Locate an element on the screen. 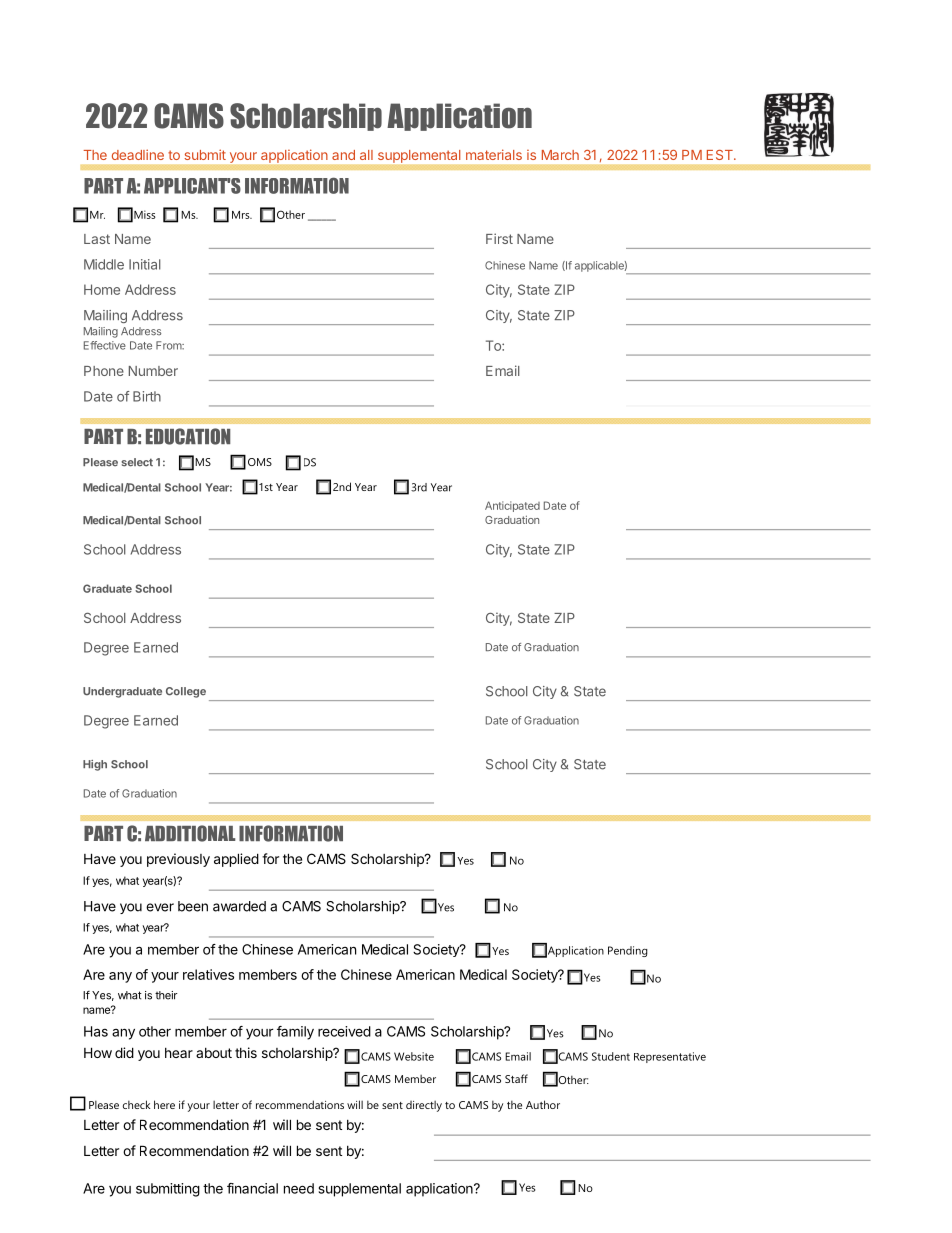 The width and height of the screenshot is (952, 1233). here is located at coordinates (164, 1104).
